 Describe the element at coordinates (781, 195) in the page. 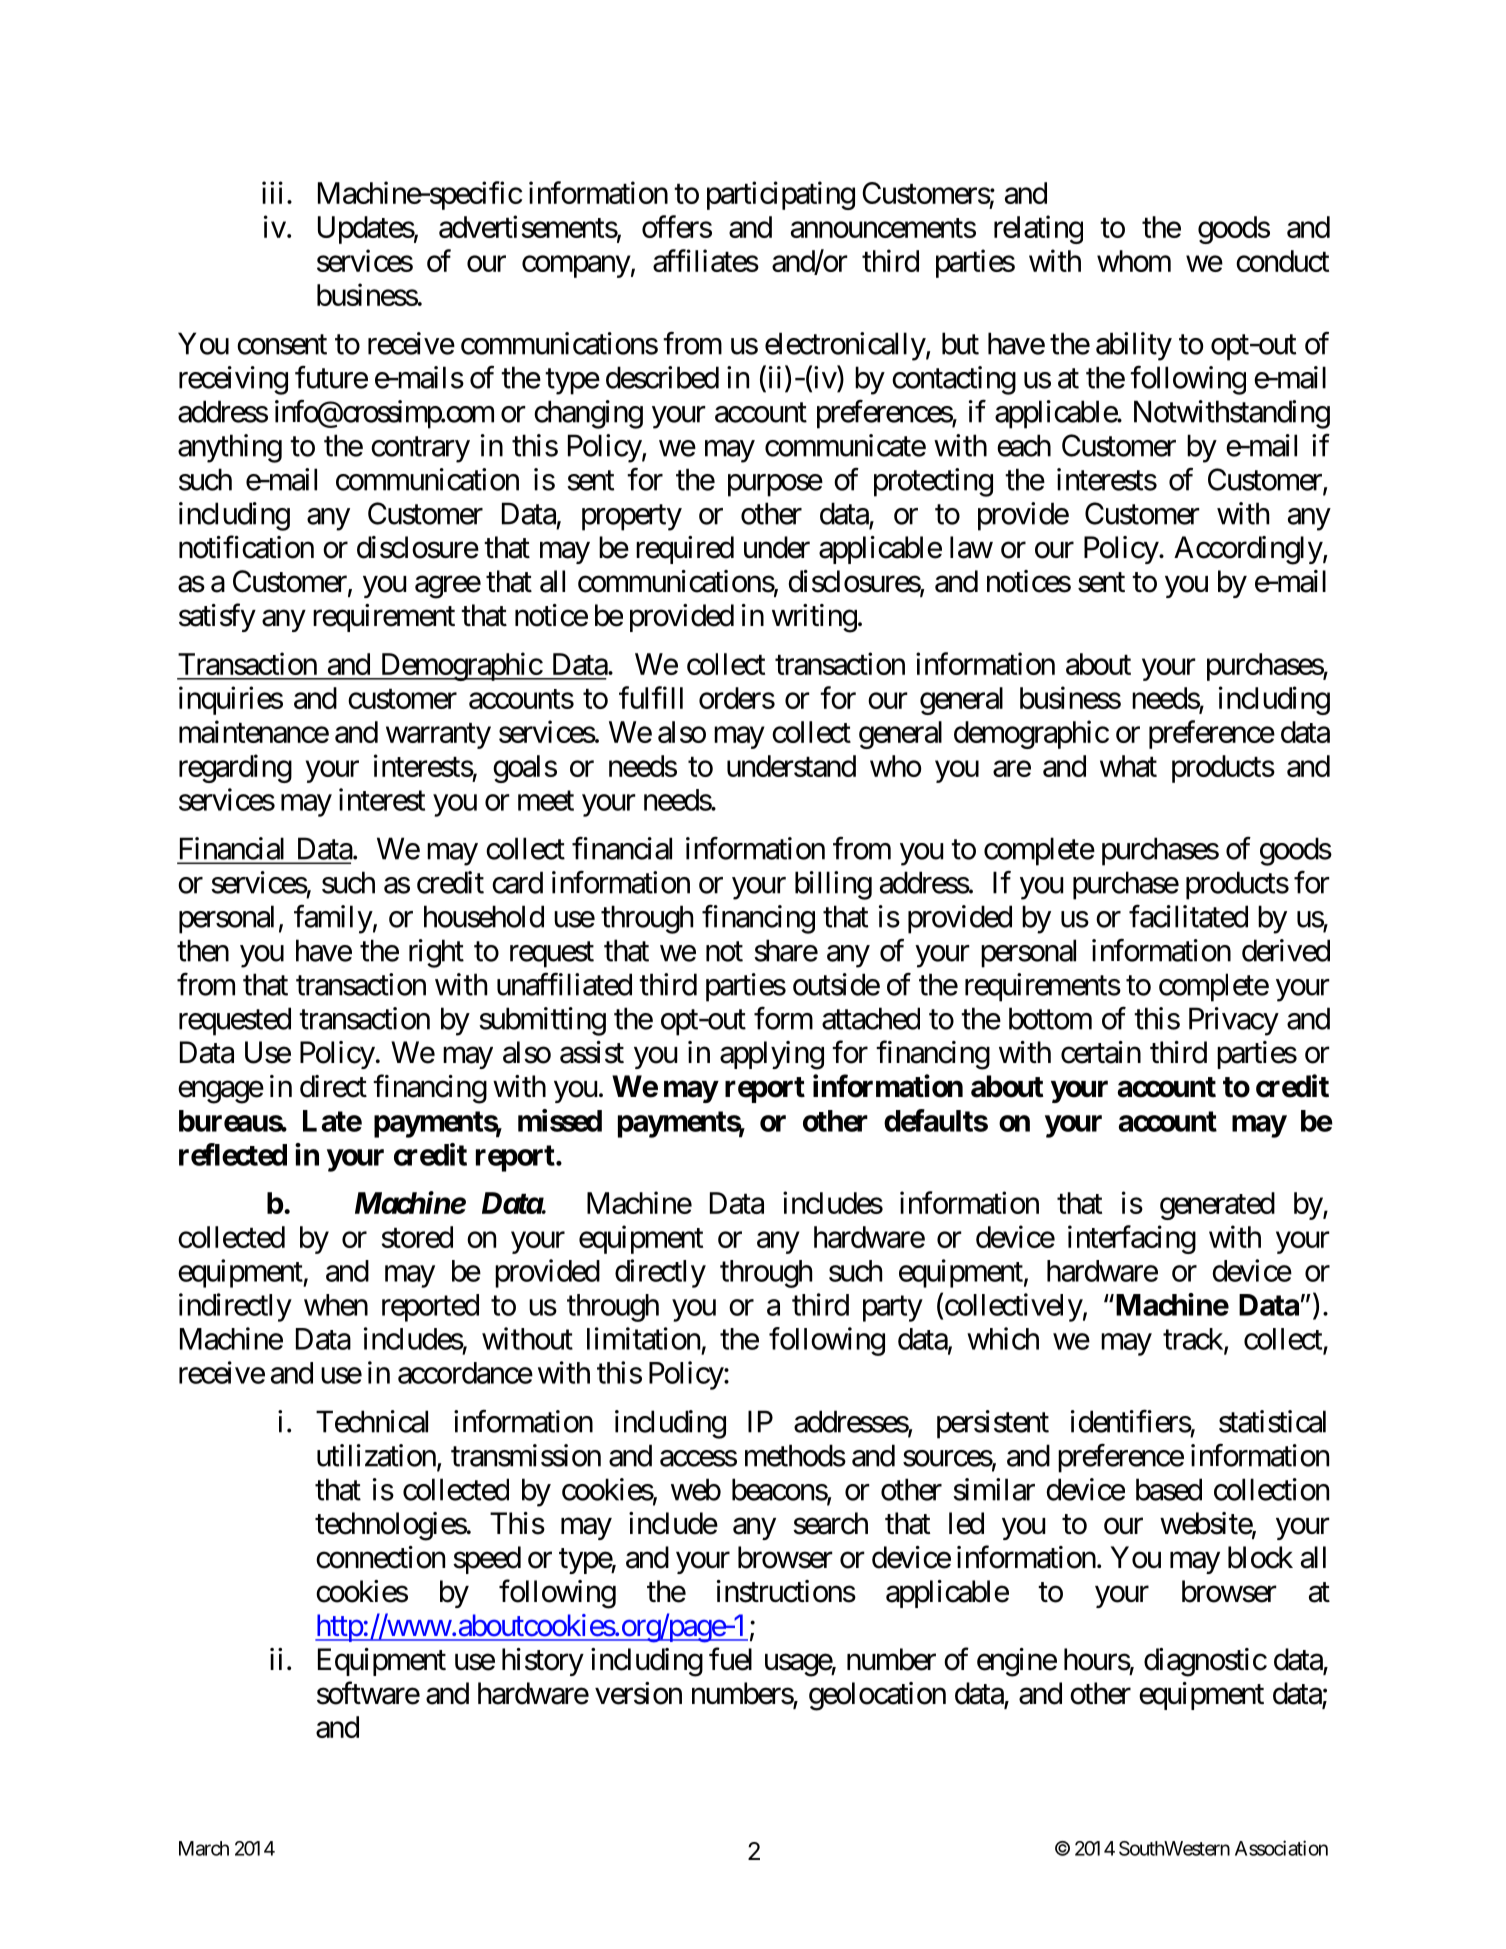

I see `participating` at that location.
